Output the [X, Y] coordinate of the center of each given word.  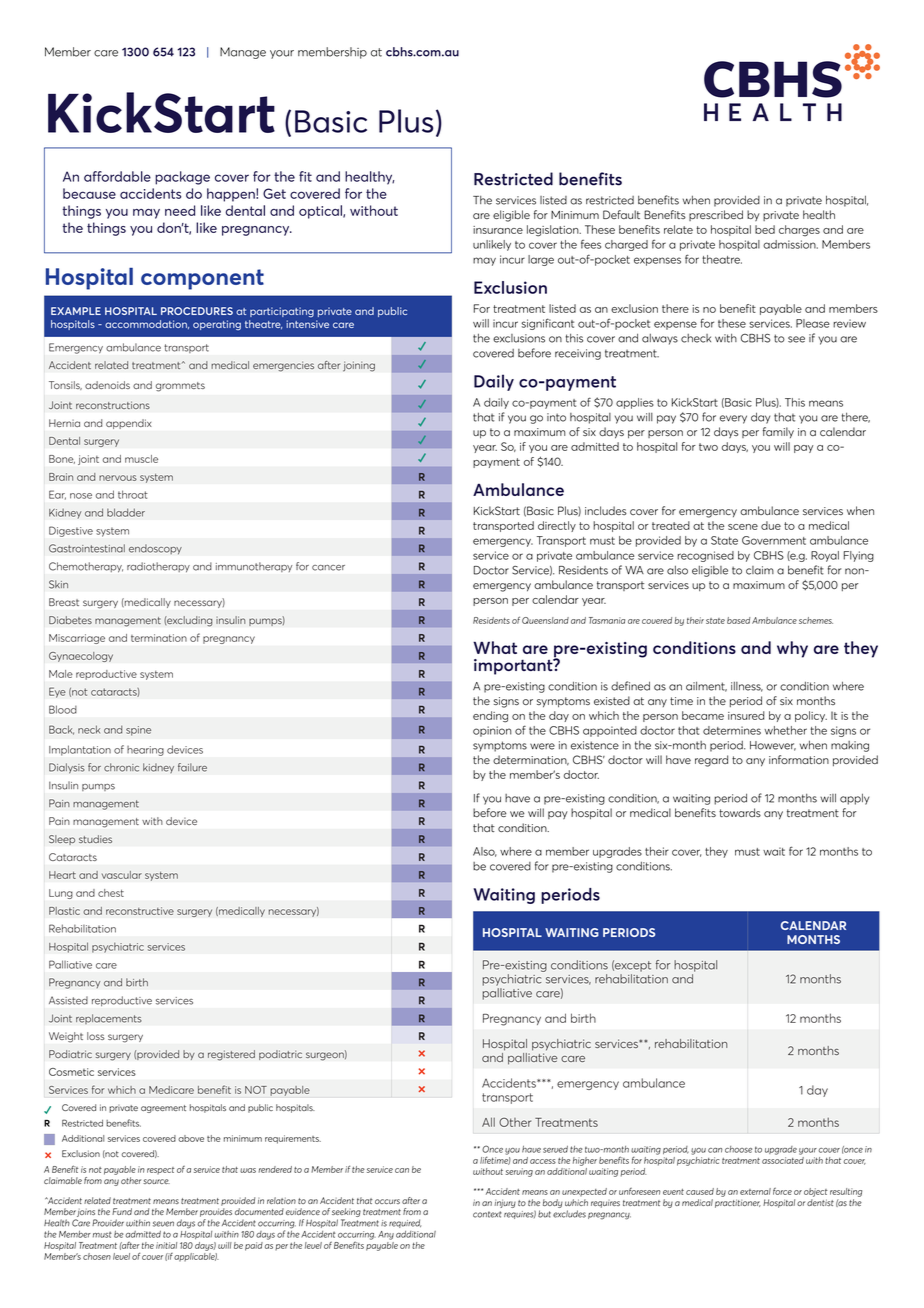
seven [163, 1224]
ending [490, 717]
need [180, 210]
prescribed [716, 215]
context [487, 1214]
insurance [498, 230]
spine [138, 731]
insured [746, 715]
